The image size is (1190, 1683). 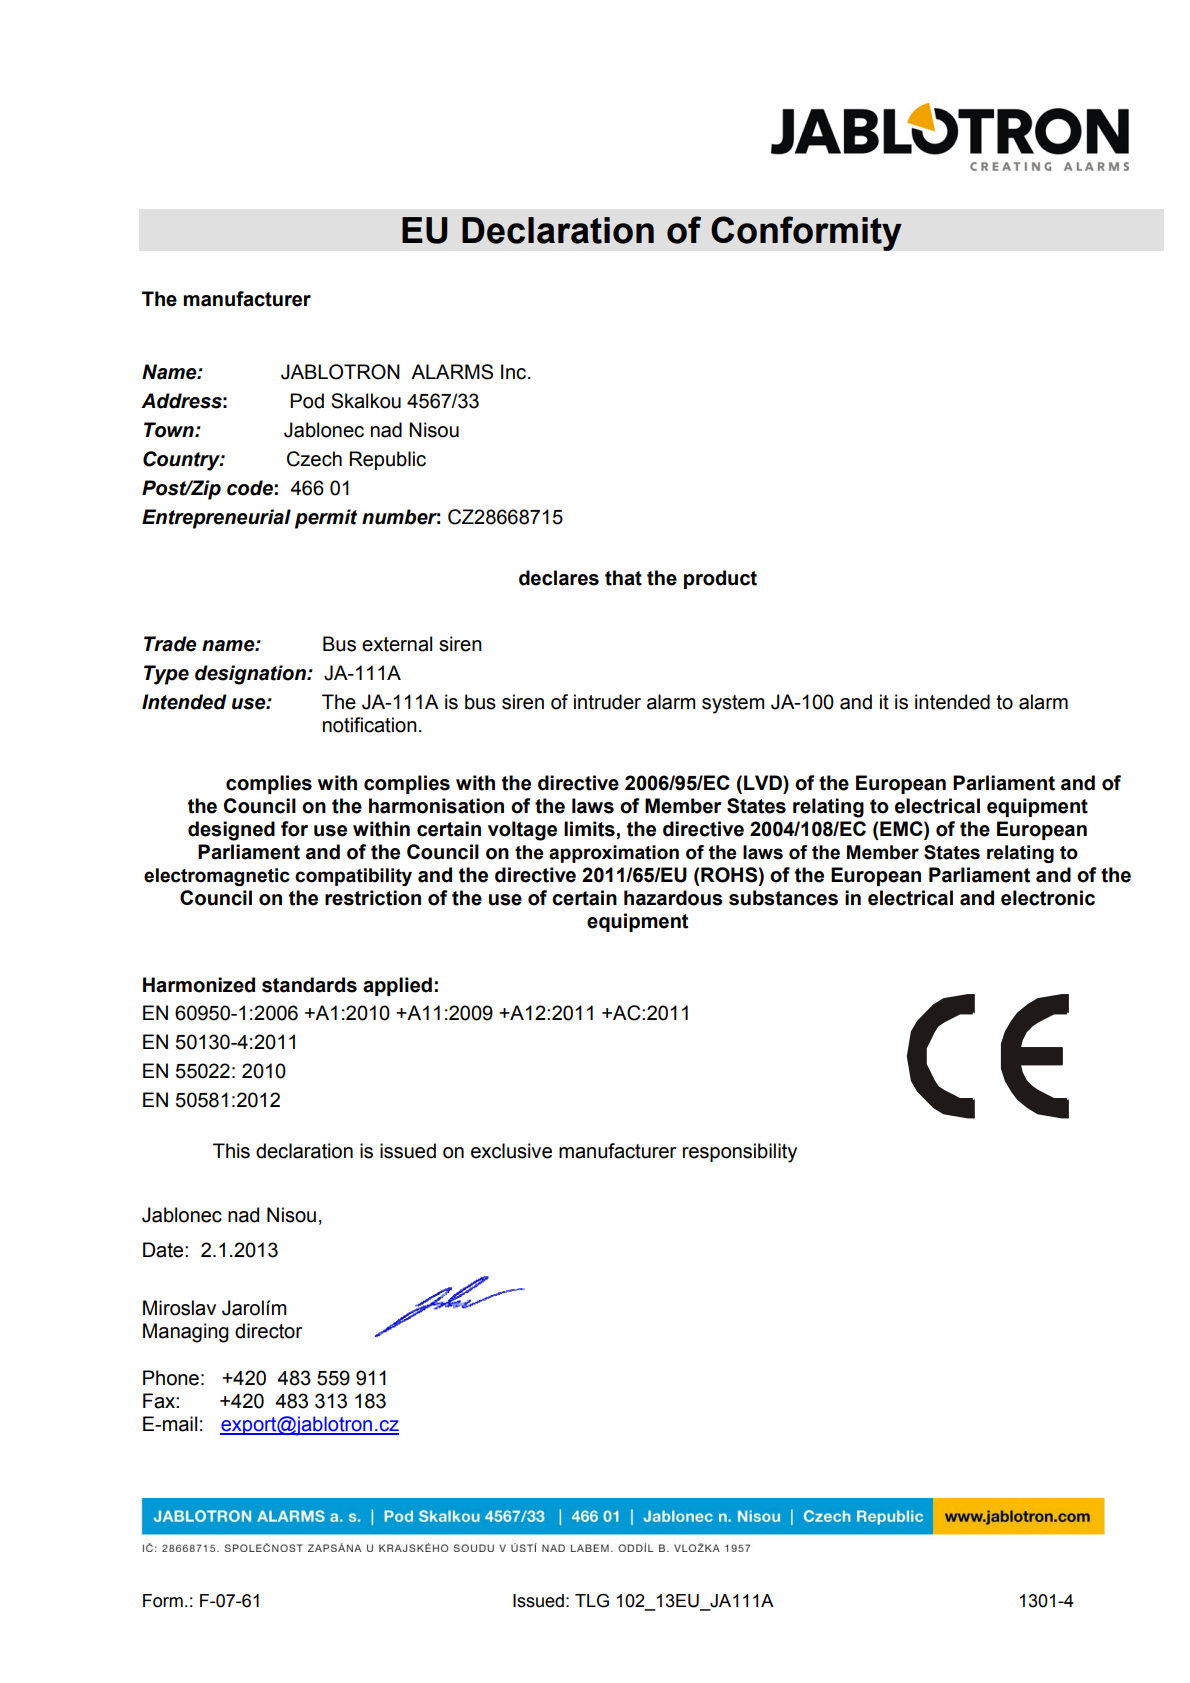 I want to click on exclusive, so click(x=511, y=1151).
